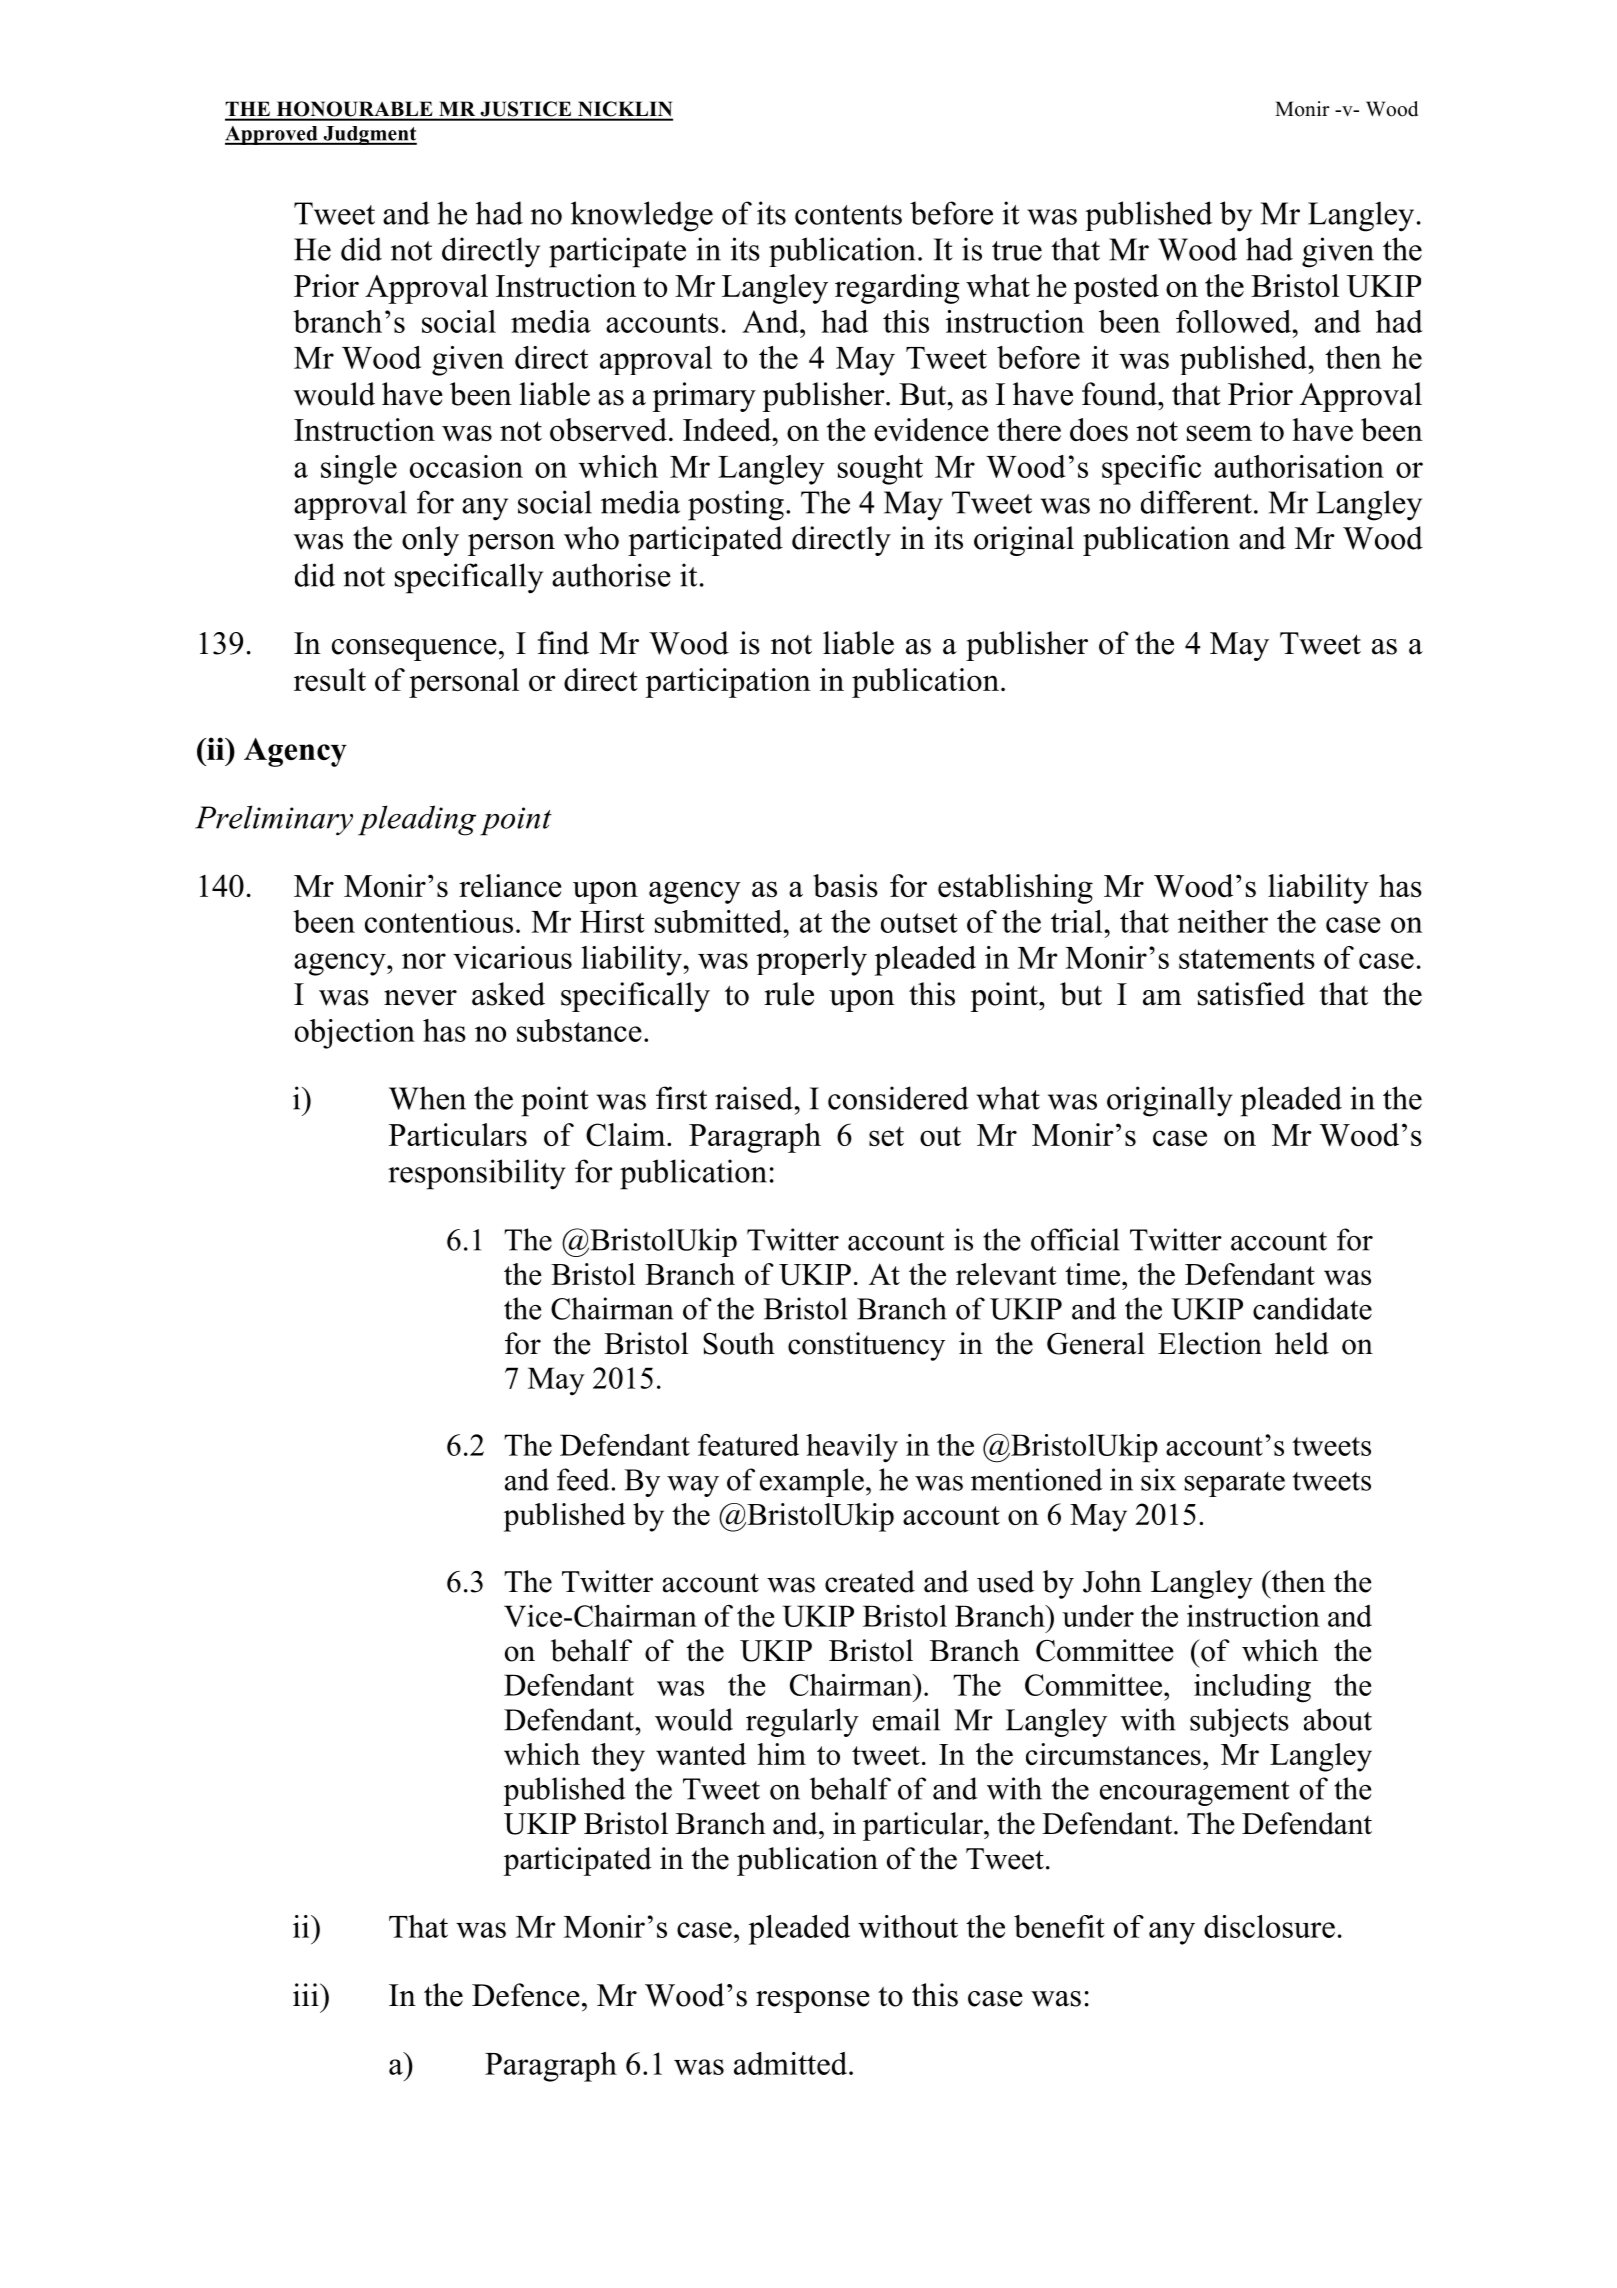 Image resolution: width=1617 pixels, height=2288 pixels. What do you see at coordinates (848, 215) in the image?
I see `contents` at bounding box center [848, 215].
